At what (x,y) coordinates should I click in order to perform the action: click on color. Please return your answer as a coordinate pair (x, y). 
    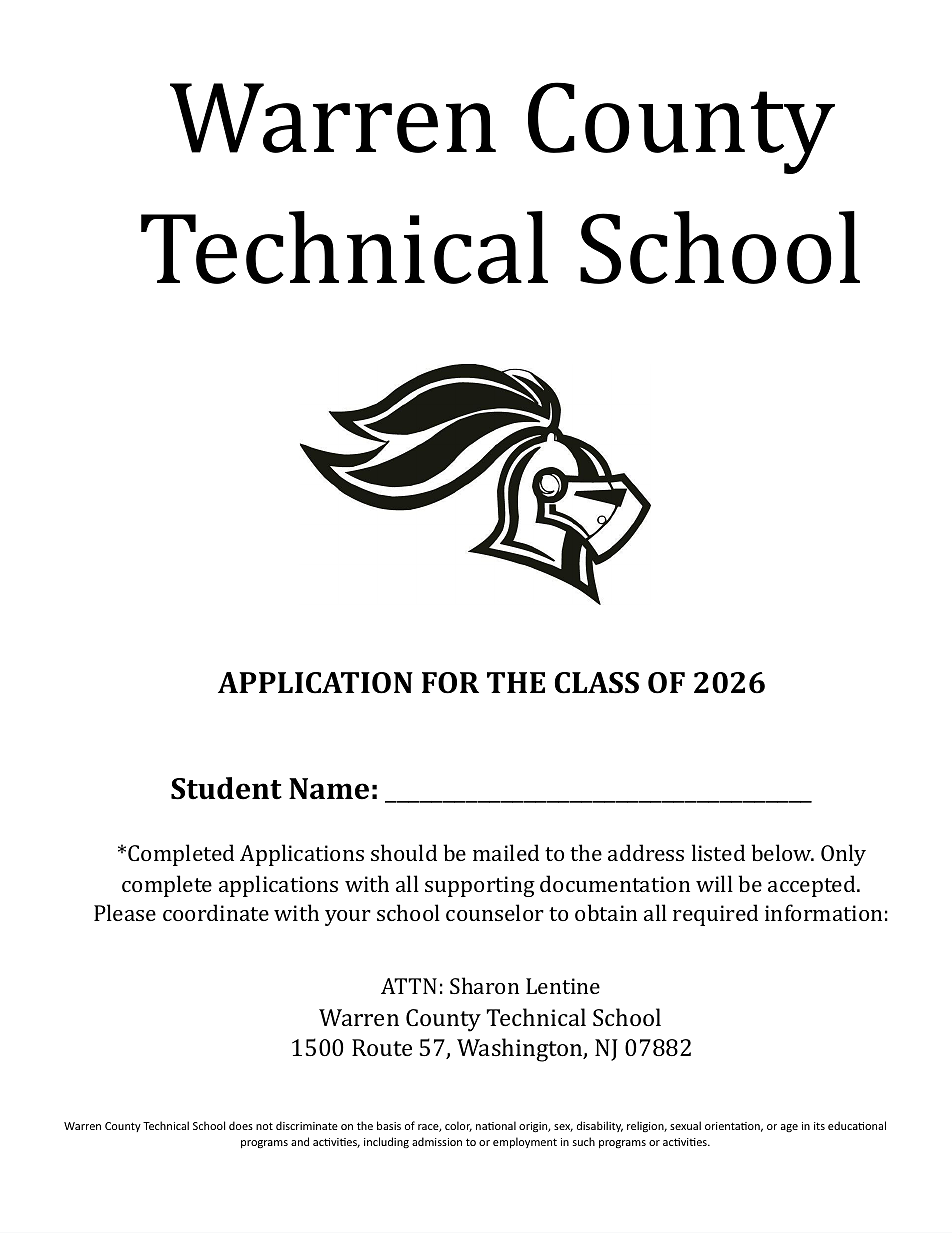
    Looking at the image, I should click on (458, 1126).
